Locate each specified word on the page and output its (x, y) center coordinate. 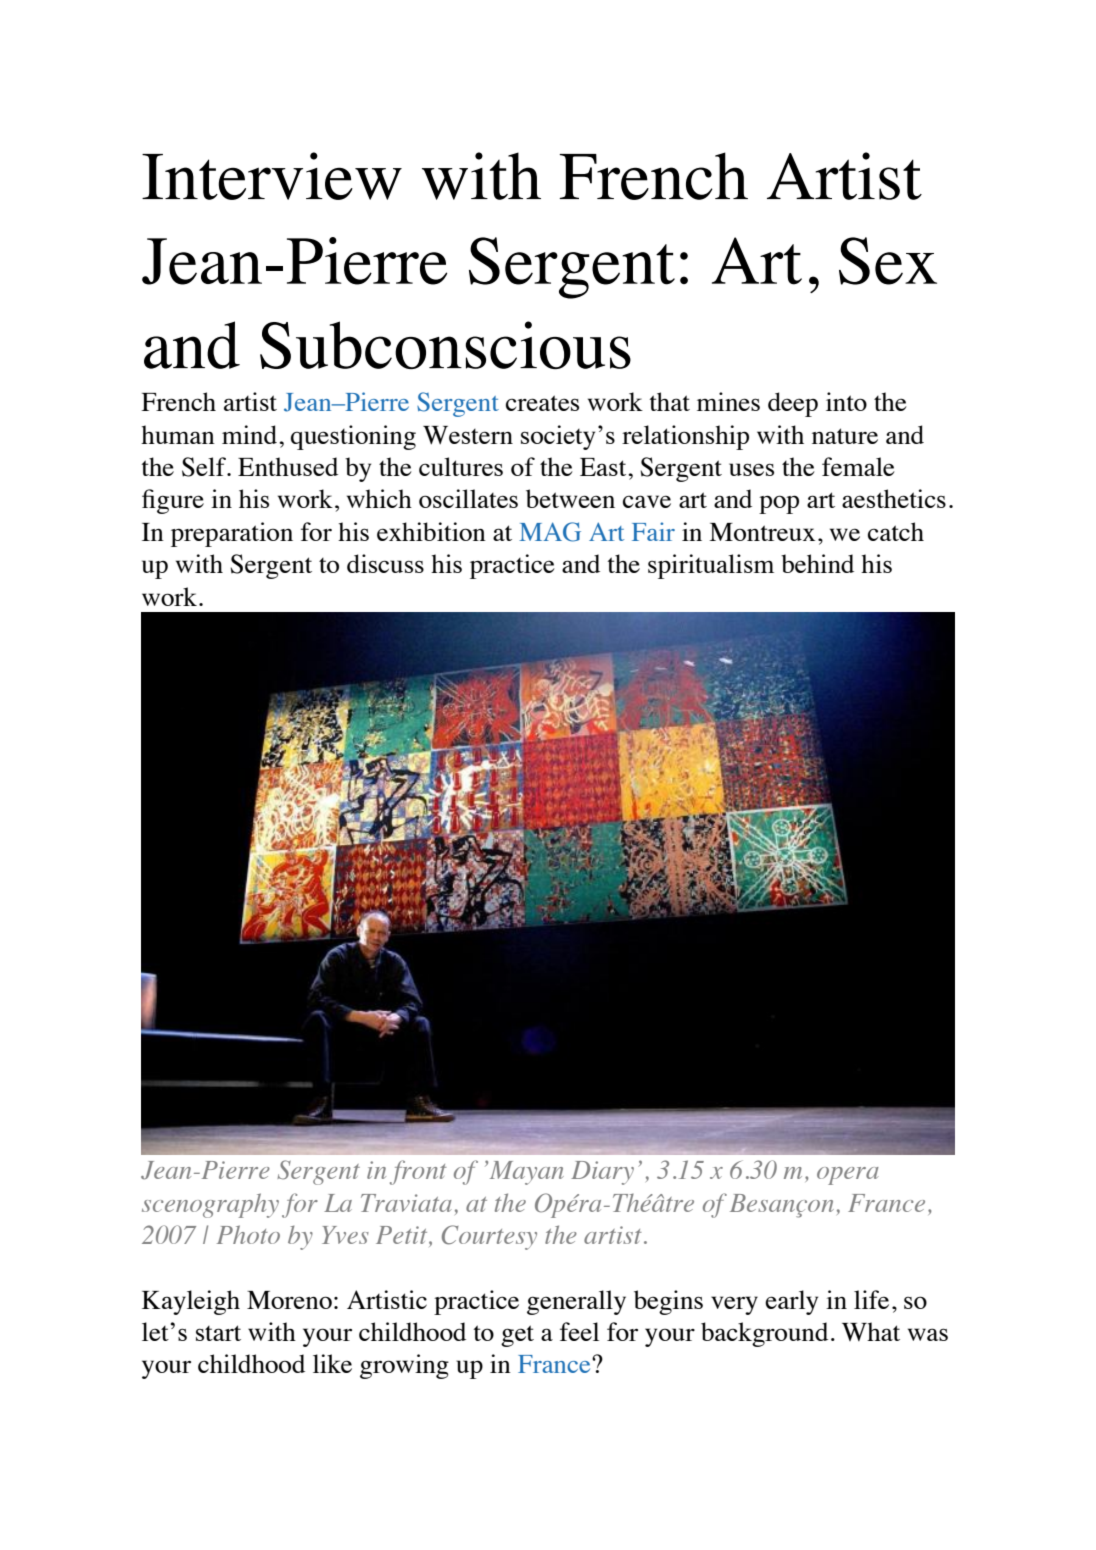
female (858, 466)
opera (848, 1176)
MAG (550, 532)
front (418, 1172)
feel (579, 1331)
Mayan (525, 1173)
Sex (888, 261)
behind (817, 563)
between (570, 498)
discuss (385, 563)
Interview (272, 176)
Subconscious (445, 345)
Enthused (288, 466)
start (218, 1333)
